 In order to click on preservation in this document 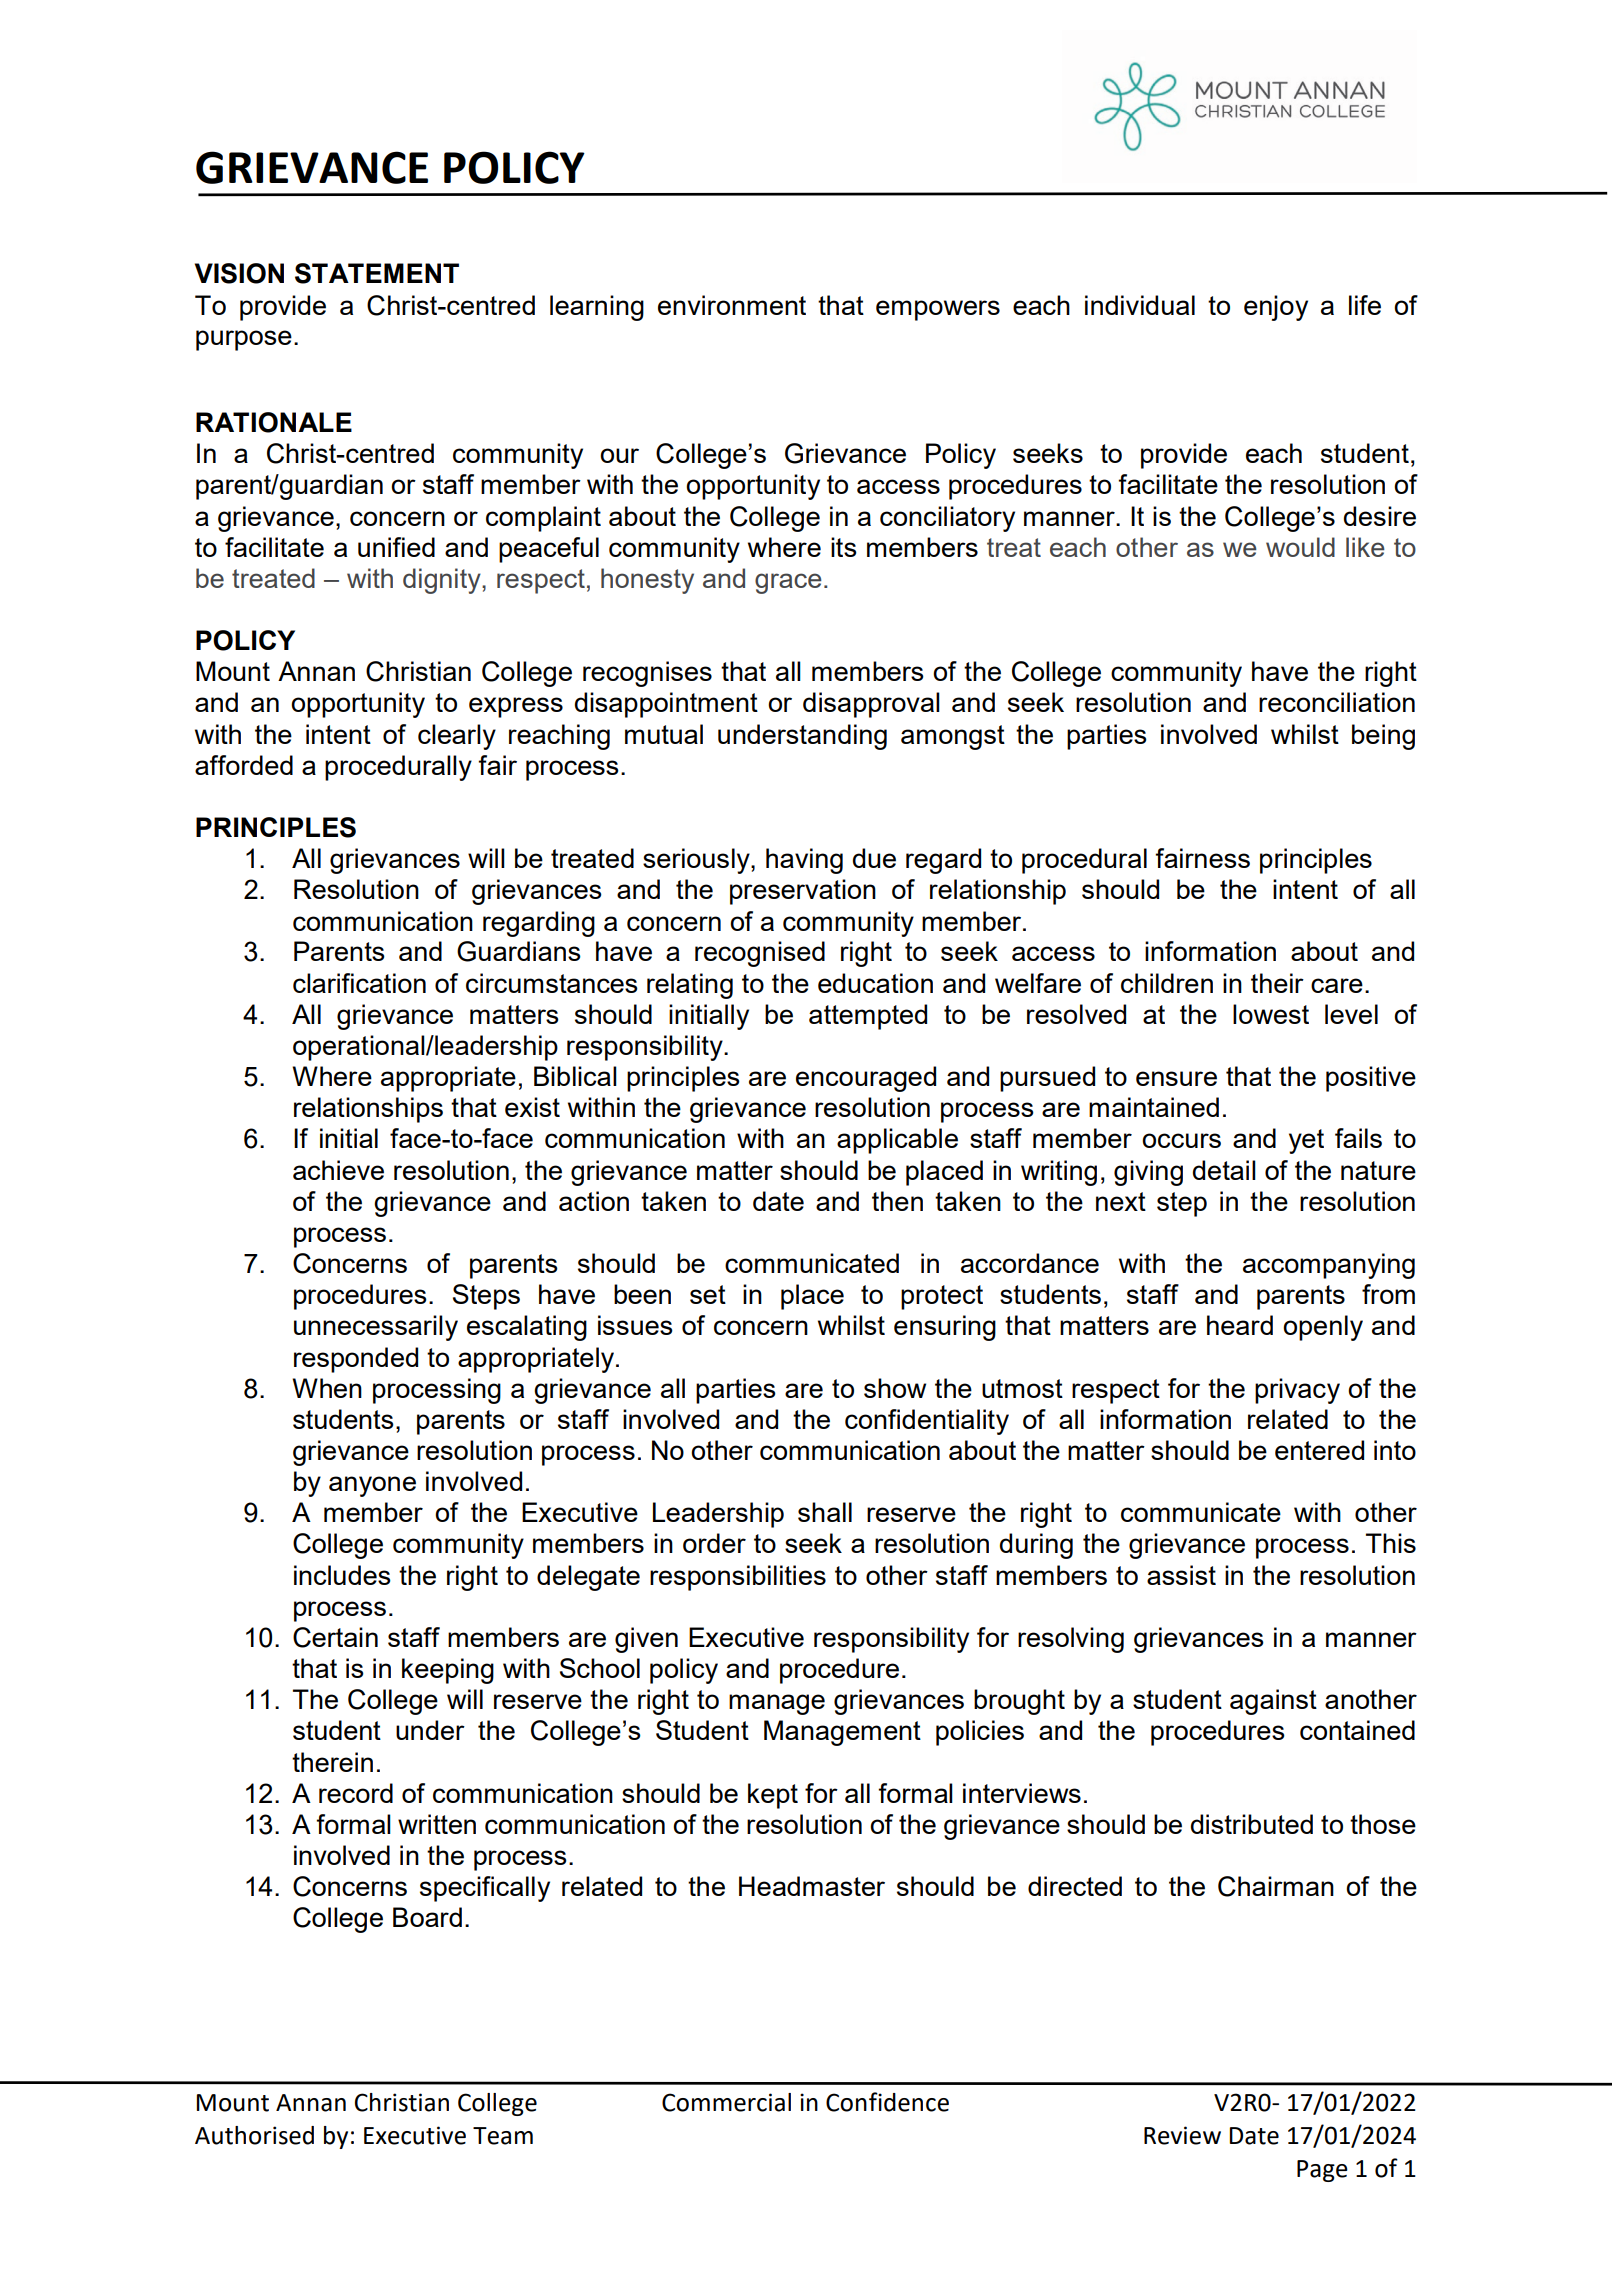, I will do `click(803, 892)`.
